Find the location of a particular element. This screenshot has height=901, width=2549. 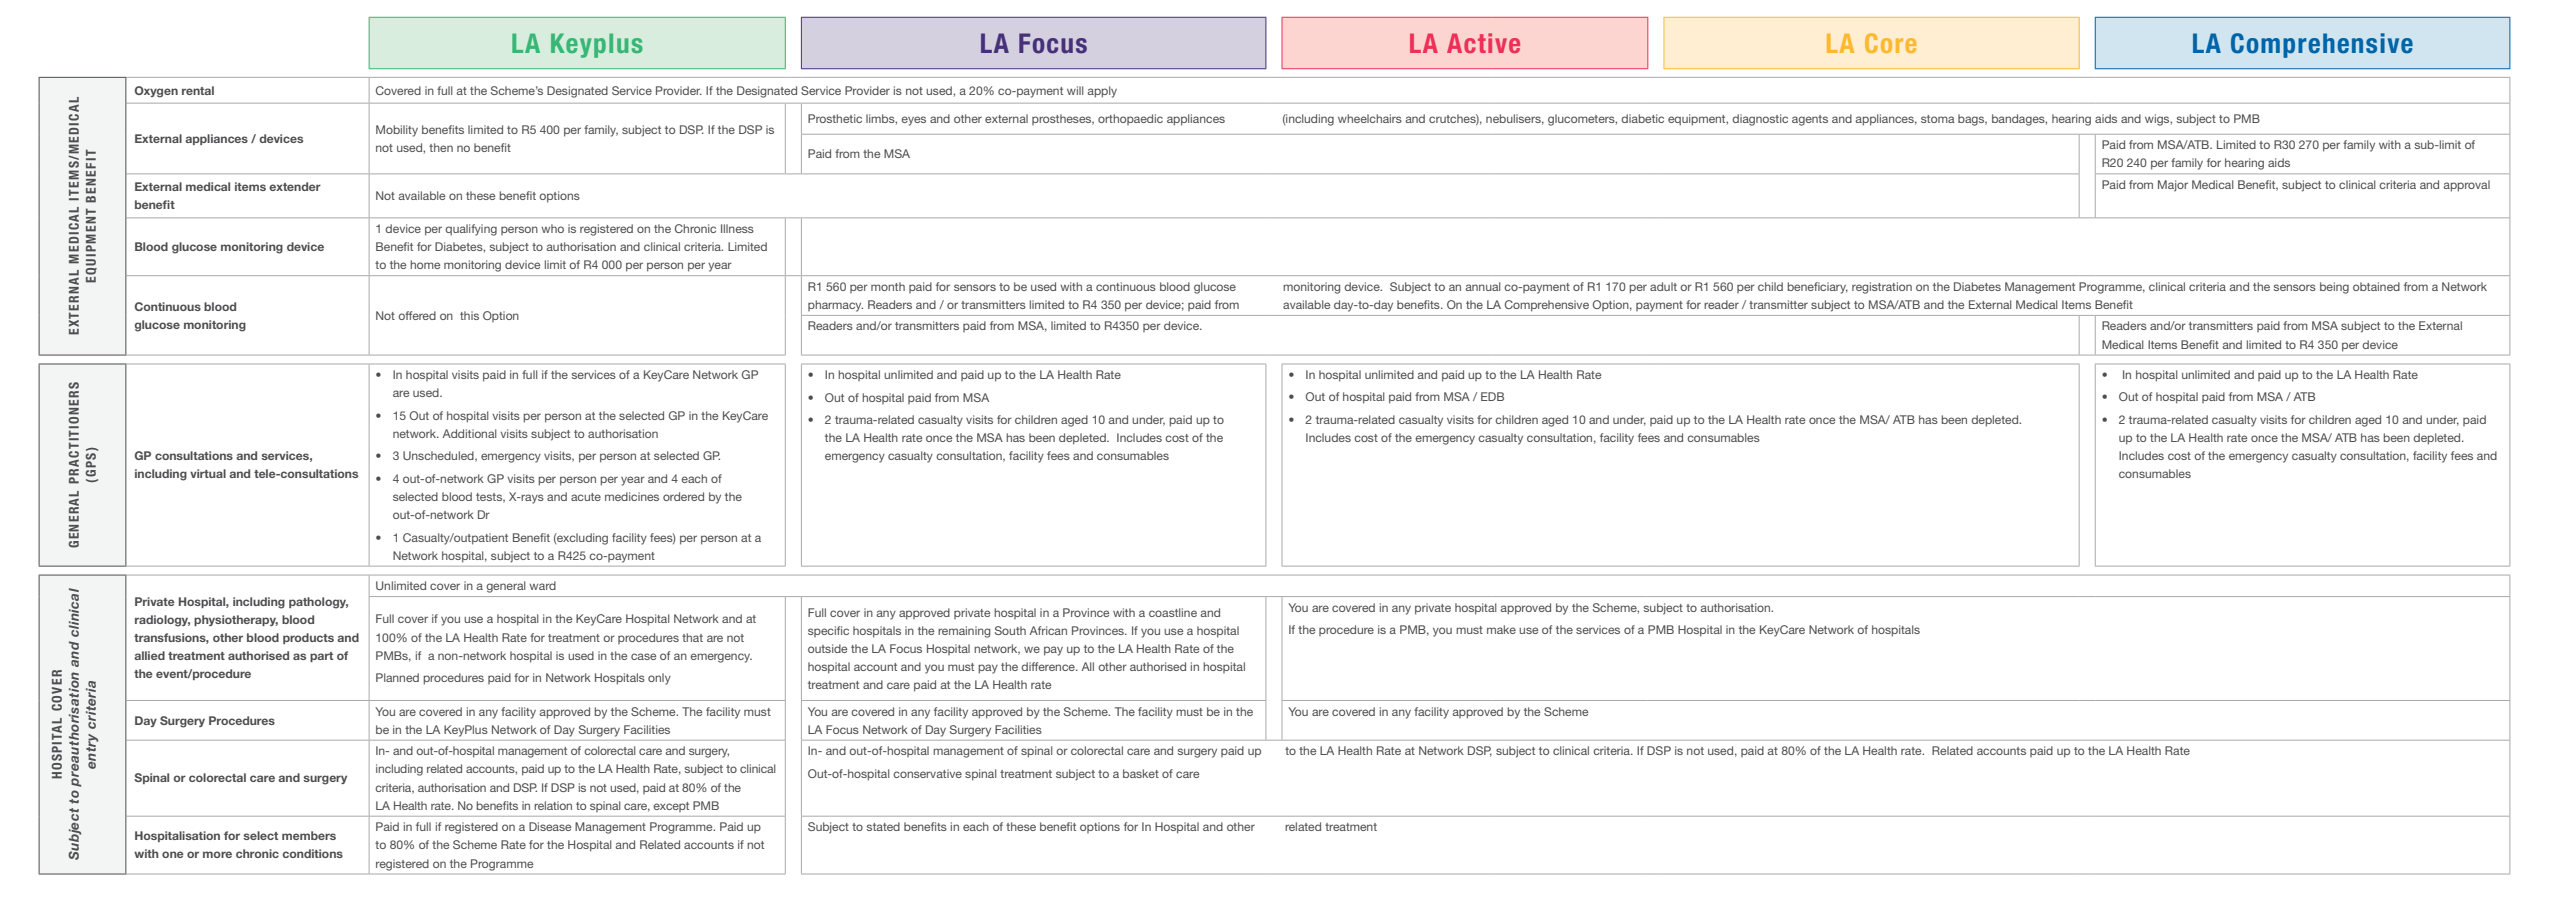

coastline is located at coordinates (1173, 612).
